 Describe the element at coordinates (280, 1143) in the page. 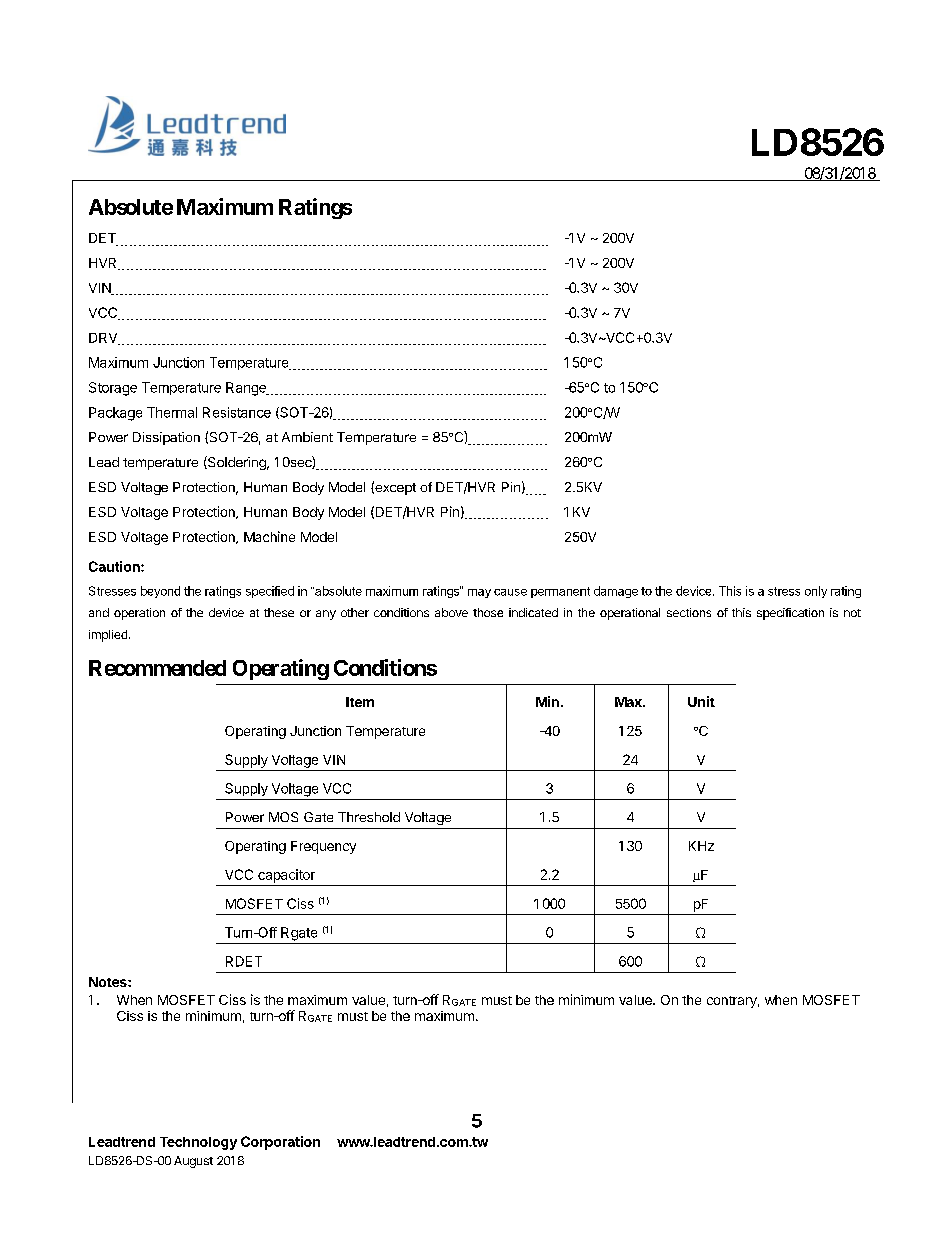

I see `Corporation` at that location.
